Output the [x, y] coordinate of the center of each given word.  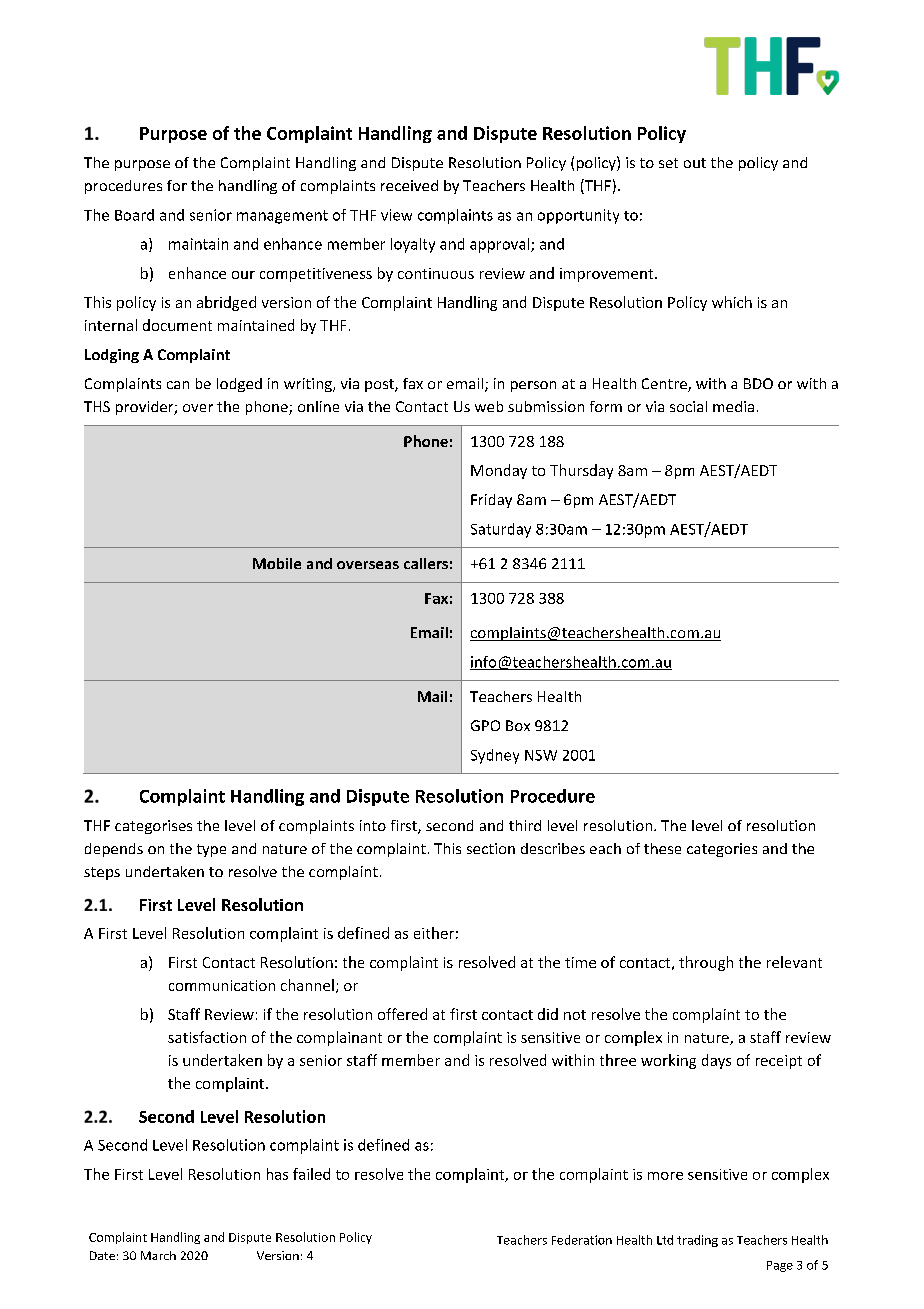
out [695, 163]
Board [134, 215]
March [158, 1255]
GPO [485, 725]
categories [722, 850]
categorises [153, 827]
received [409, 185]
